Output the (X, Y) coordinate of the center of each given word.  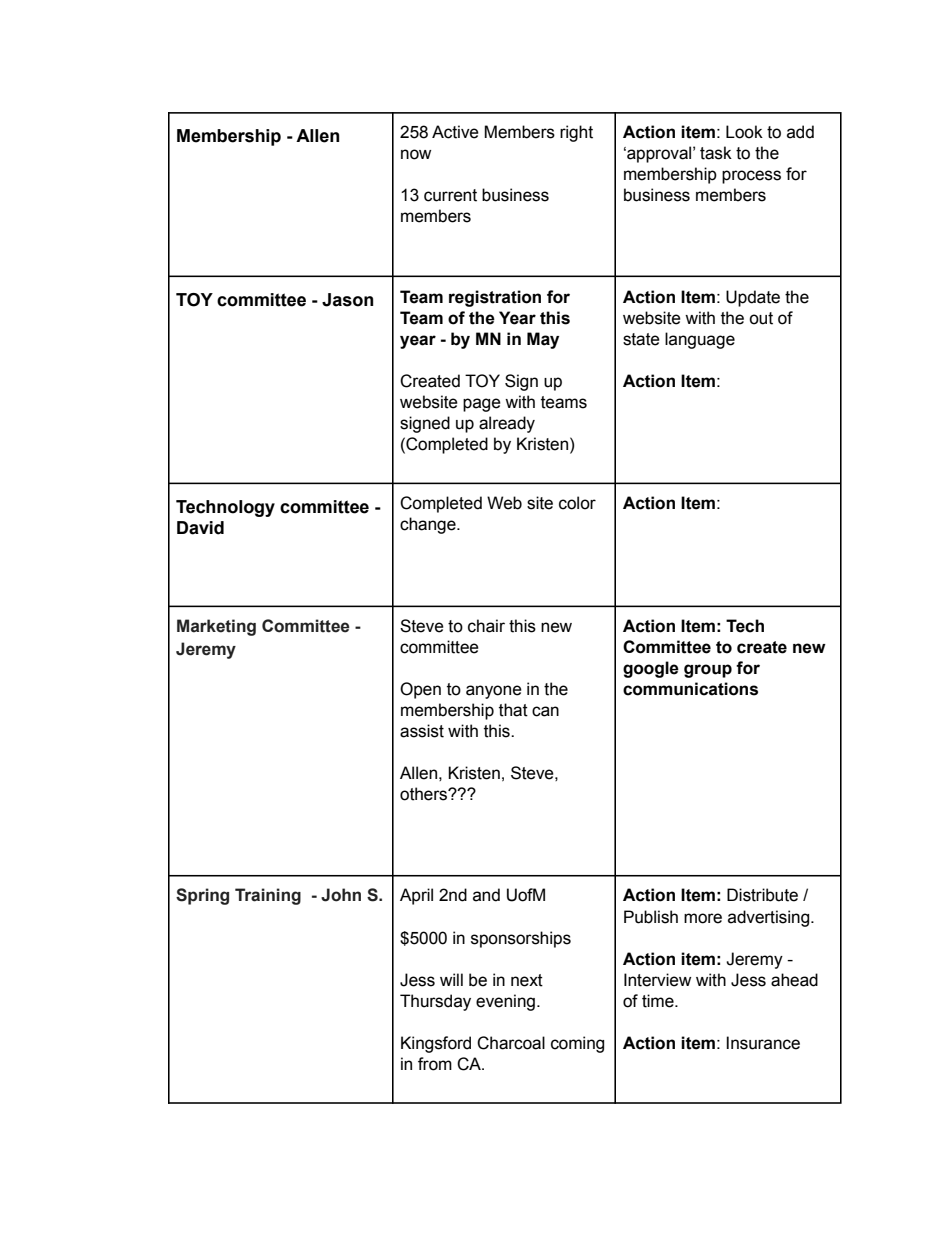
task (716, 153)
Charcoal (511, 1043)
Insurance (763, 1043)
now (416, 154)
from (435, 1064)
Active (455, 132)
